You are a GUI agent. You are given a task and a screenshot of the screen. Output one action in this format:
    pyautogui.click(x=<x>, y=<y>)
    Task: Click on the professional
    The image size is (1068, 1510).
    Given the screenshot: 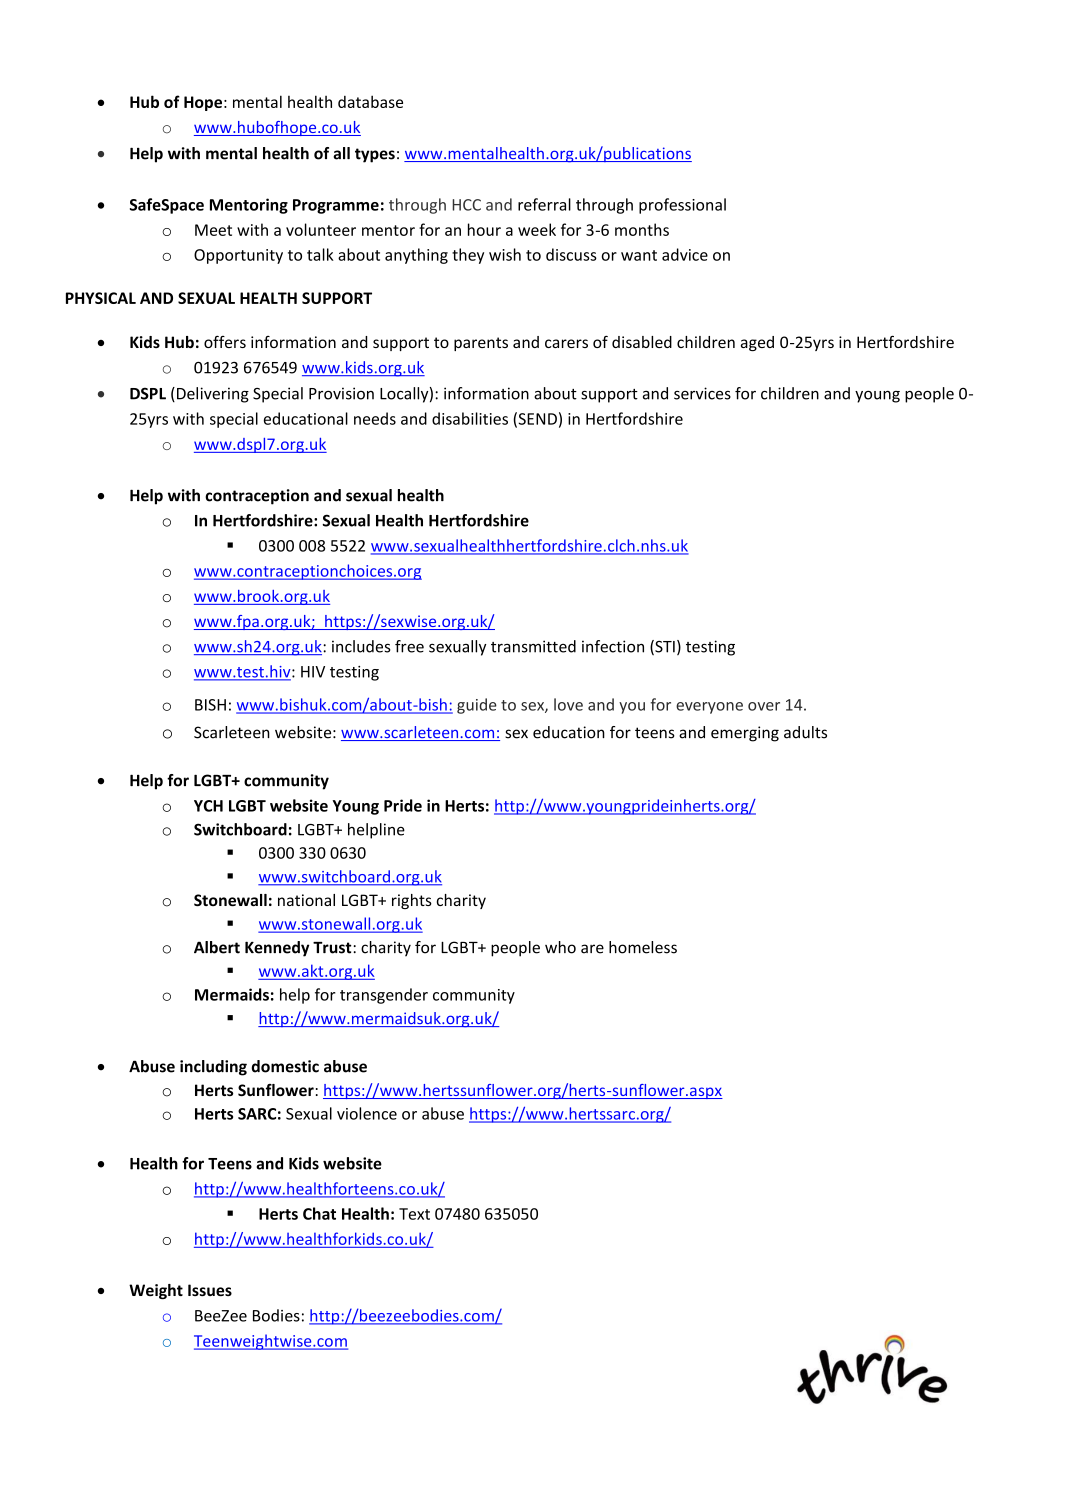 What is the action you would take?
    pyautogui.click(x=682, y=206)
